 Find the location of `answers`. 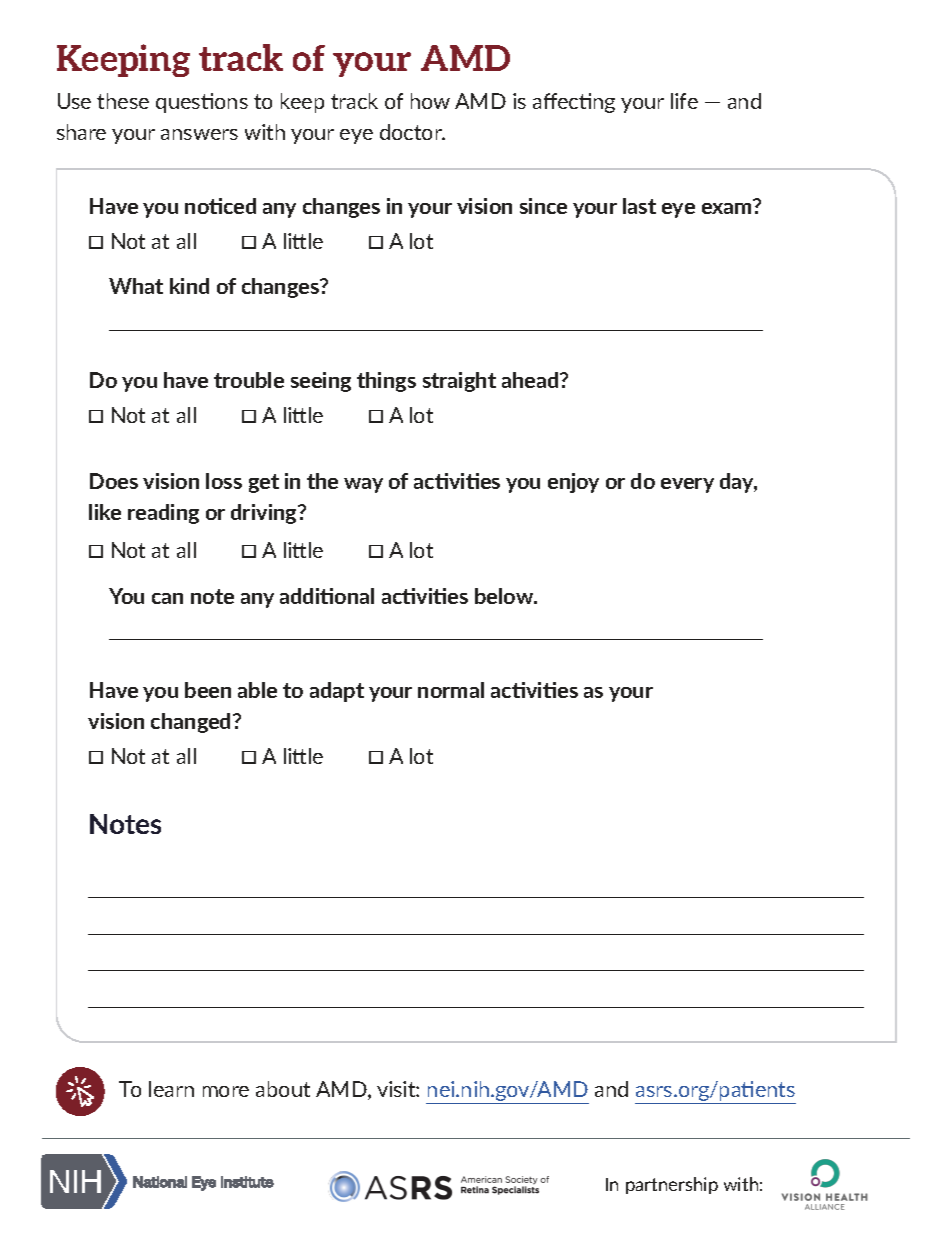

answers is located at coordinates (199, 134).
